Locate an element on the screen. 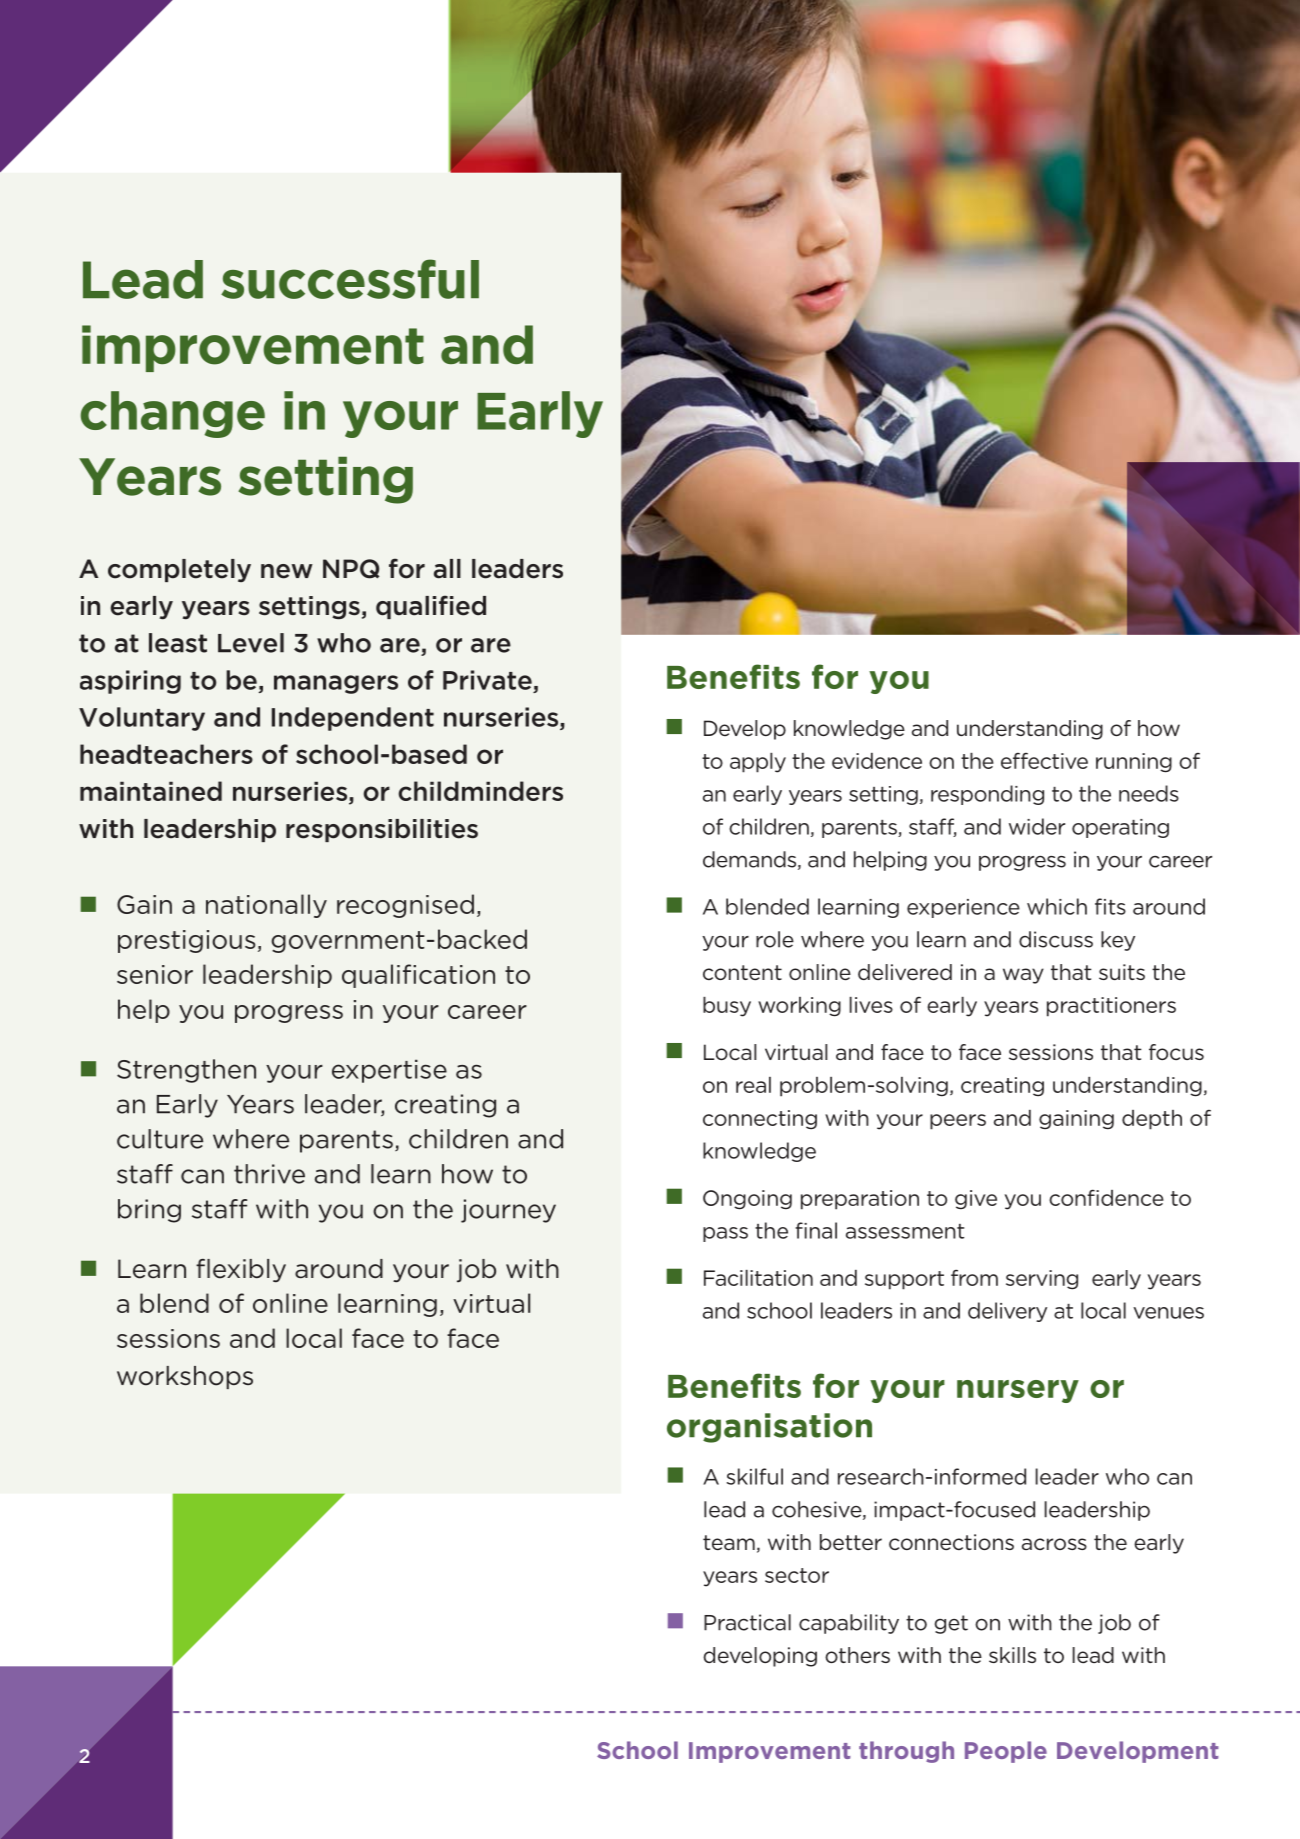 The height and width of the screenshot is (1839, 1300). Strengthen is located at coordinates (186, 1071).
